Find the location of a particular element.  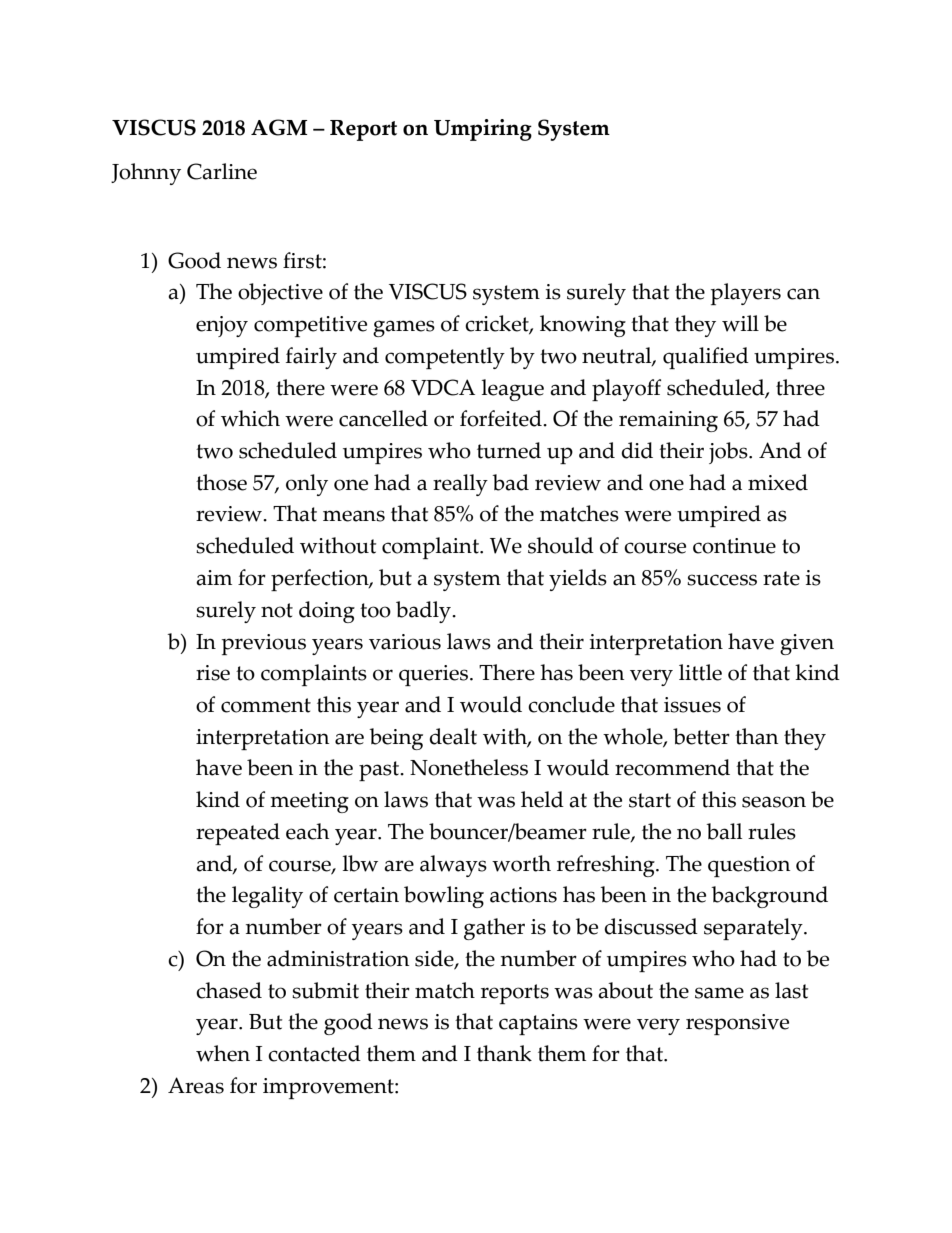

Umpiring is located at coordinates (483, 130).
